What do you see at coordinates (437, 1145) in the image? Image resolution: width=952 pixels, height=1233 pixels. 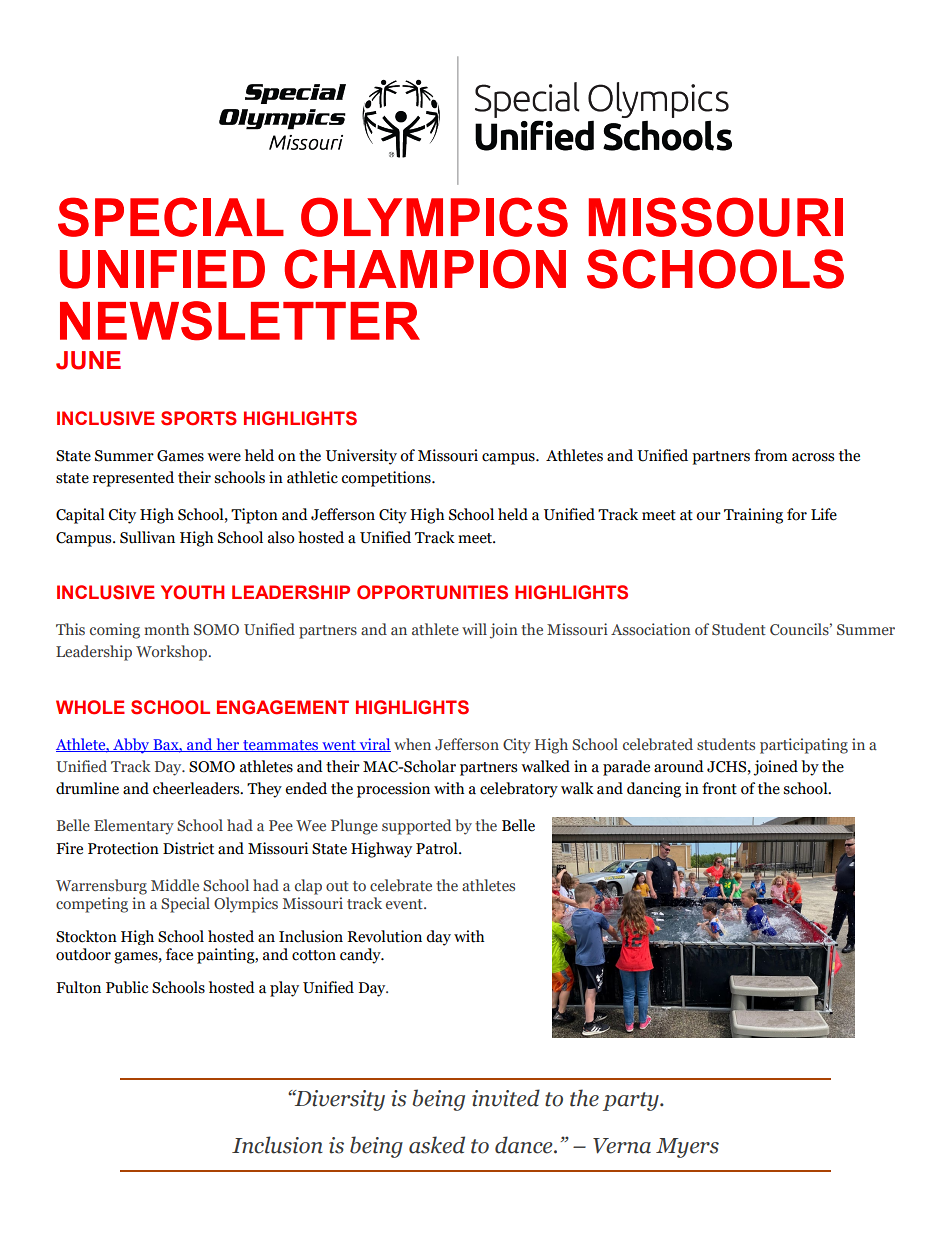 I see `asked` at bounding box center [437, 1145].
